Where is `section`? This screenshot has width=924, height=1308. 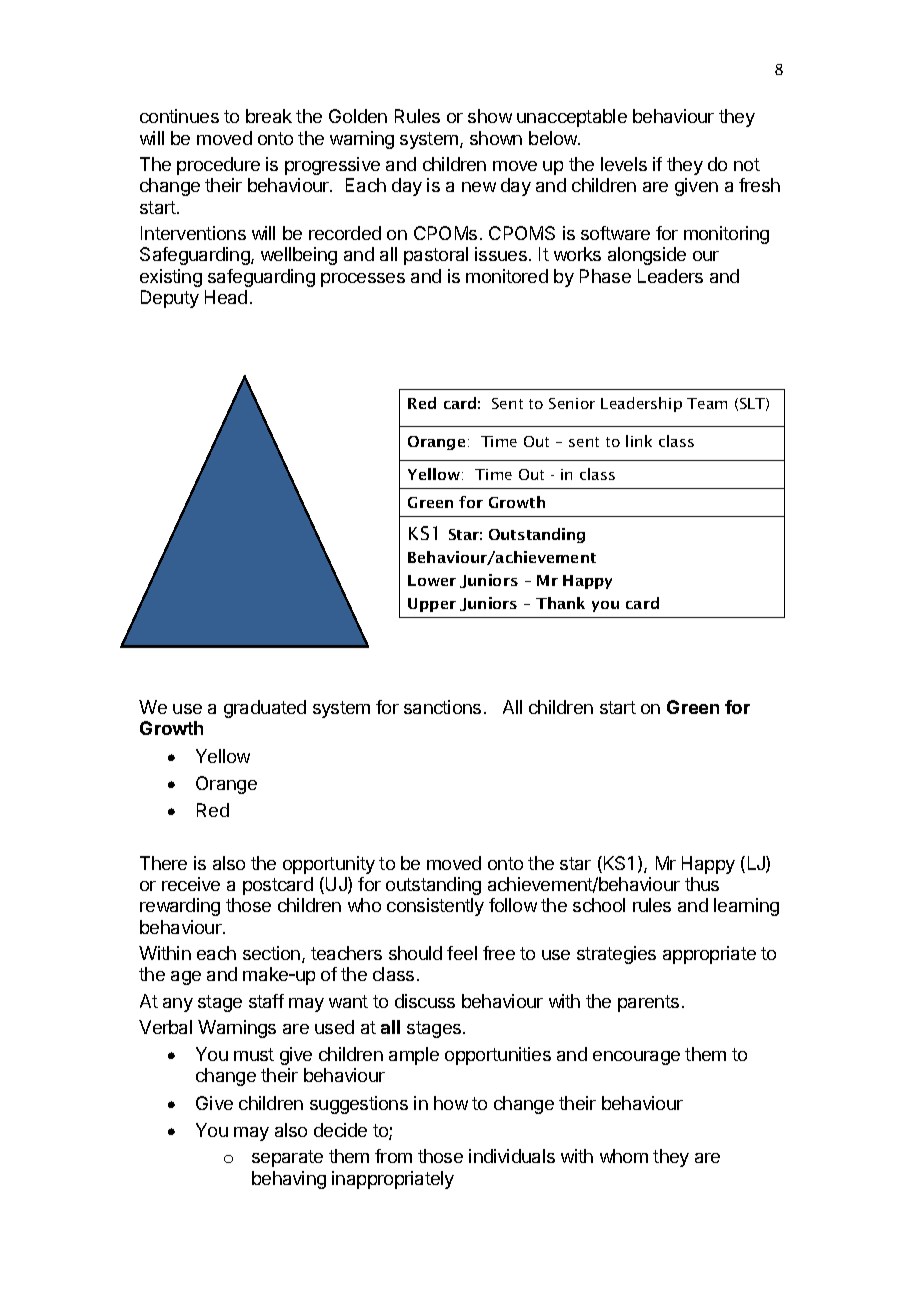
section is located at coordinates (271, 953).
